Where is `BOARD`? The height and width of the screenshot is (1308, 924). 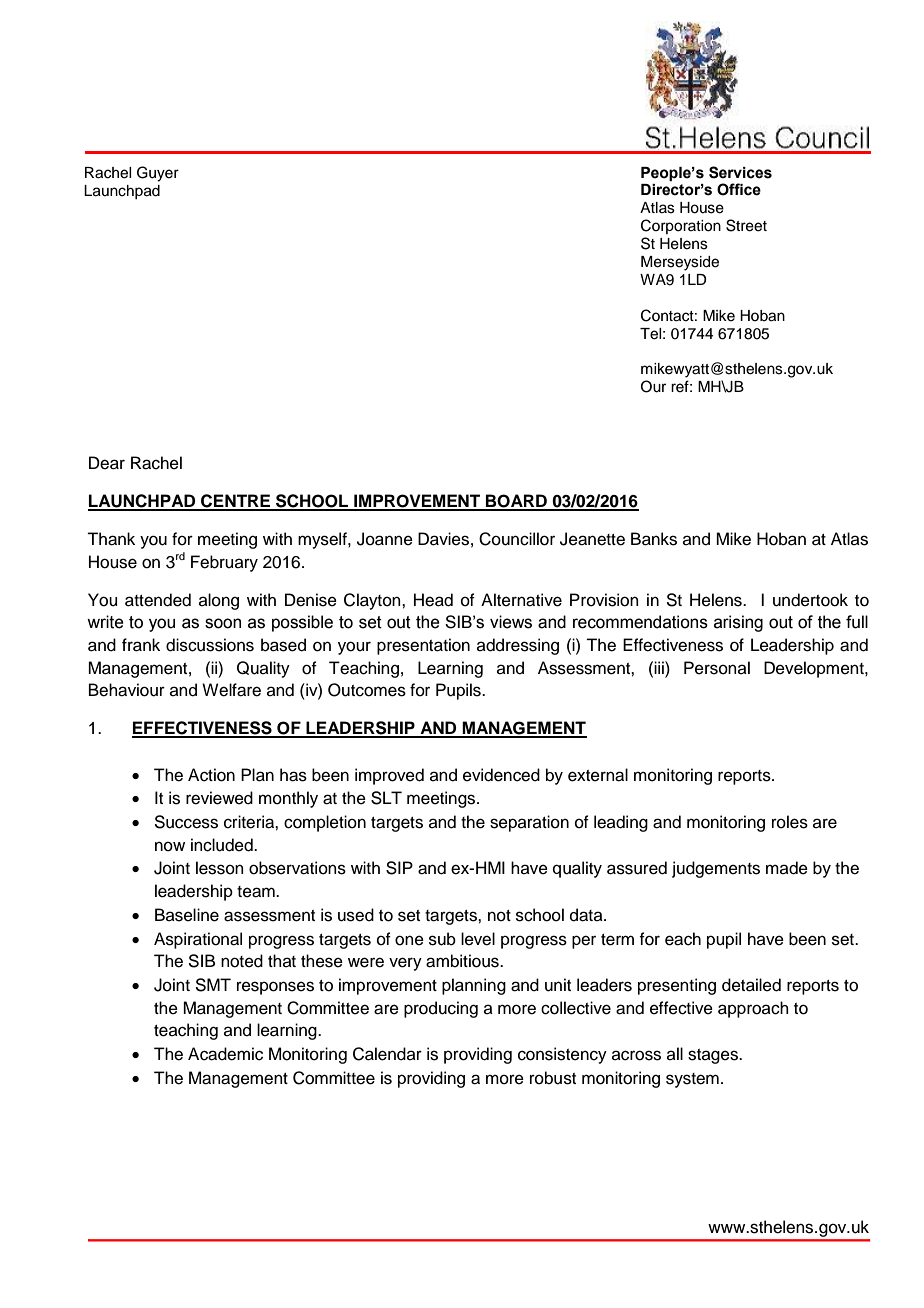
BOARD is located at coordinates (516, 502).
